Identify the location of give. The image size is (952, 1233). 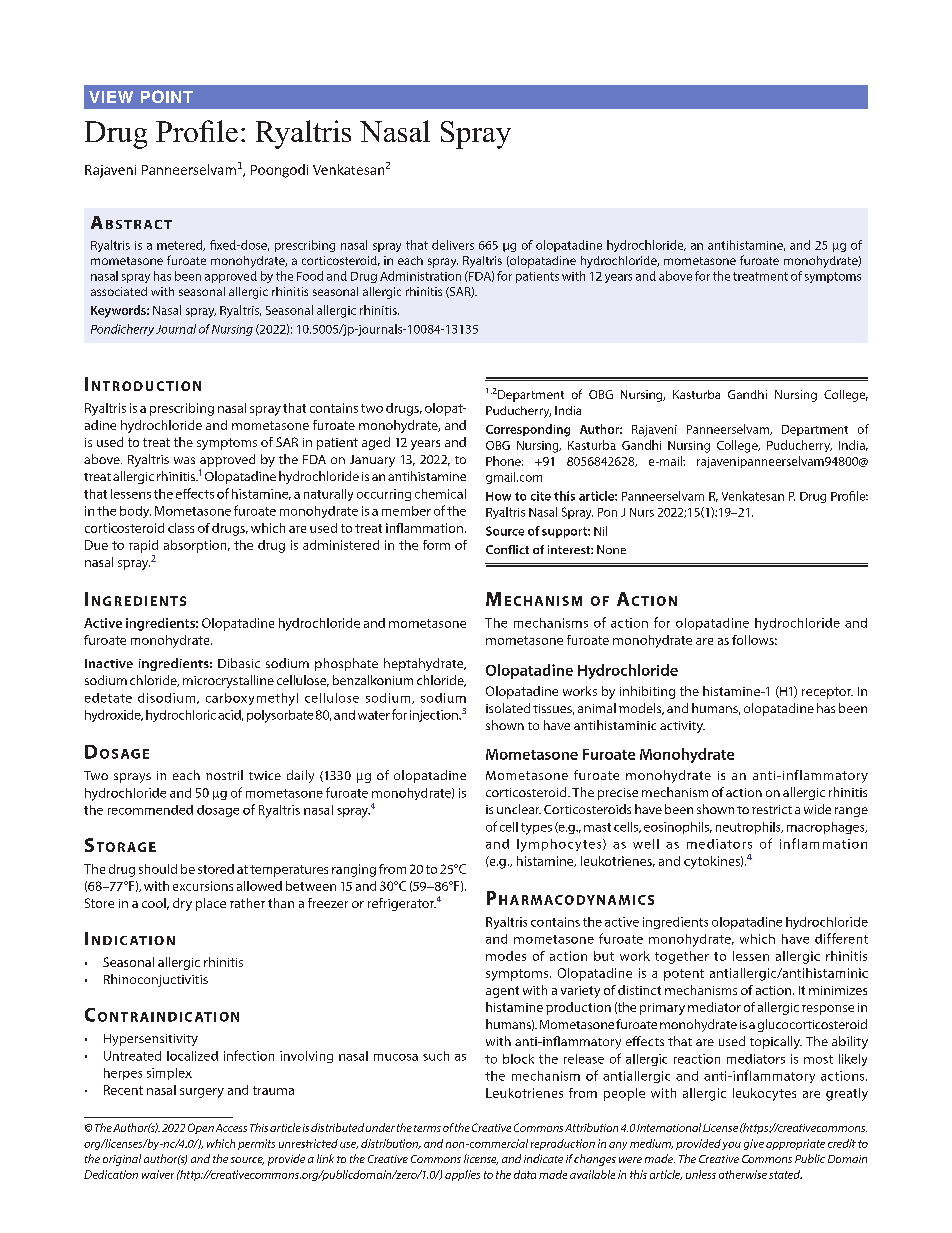
(754, 1144).
